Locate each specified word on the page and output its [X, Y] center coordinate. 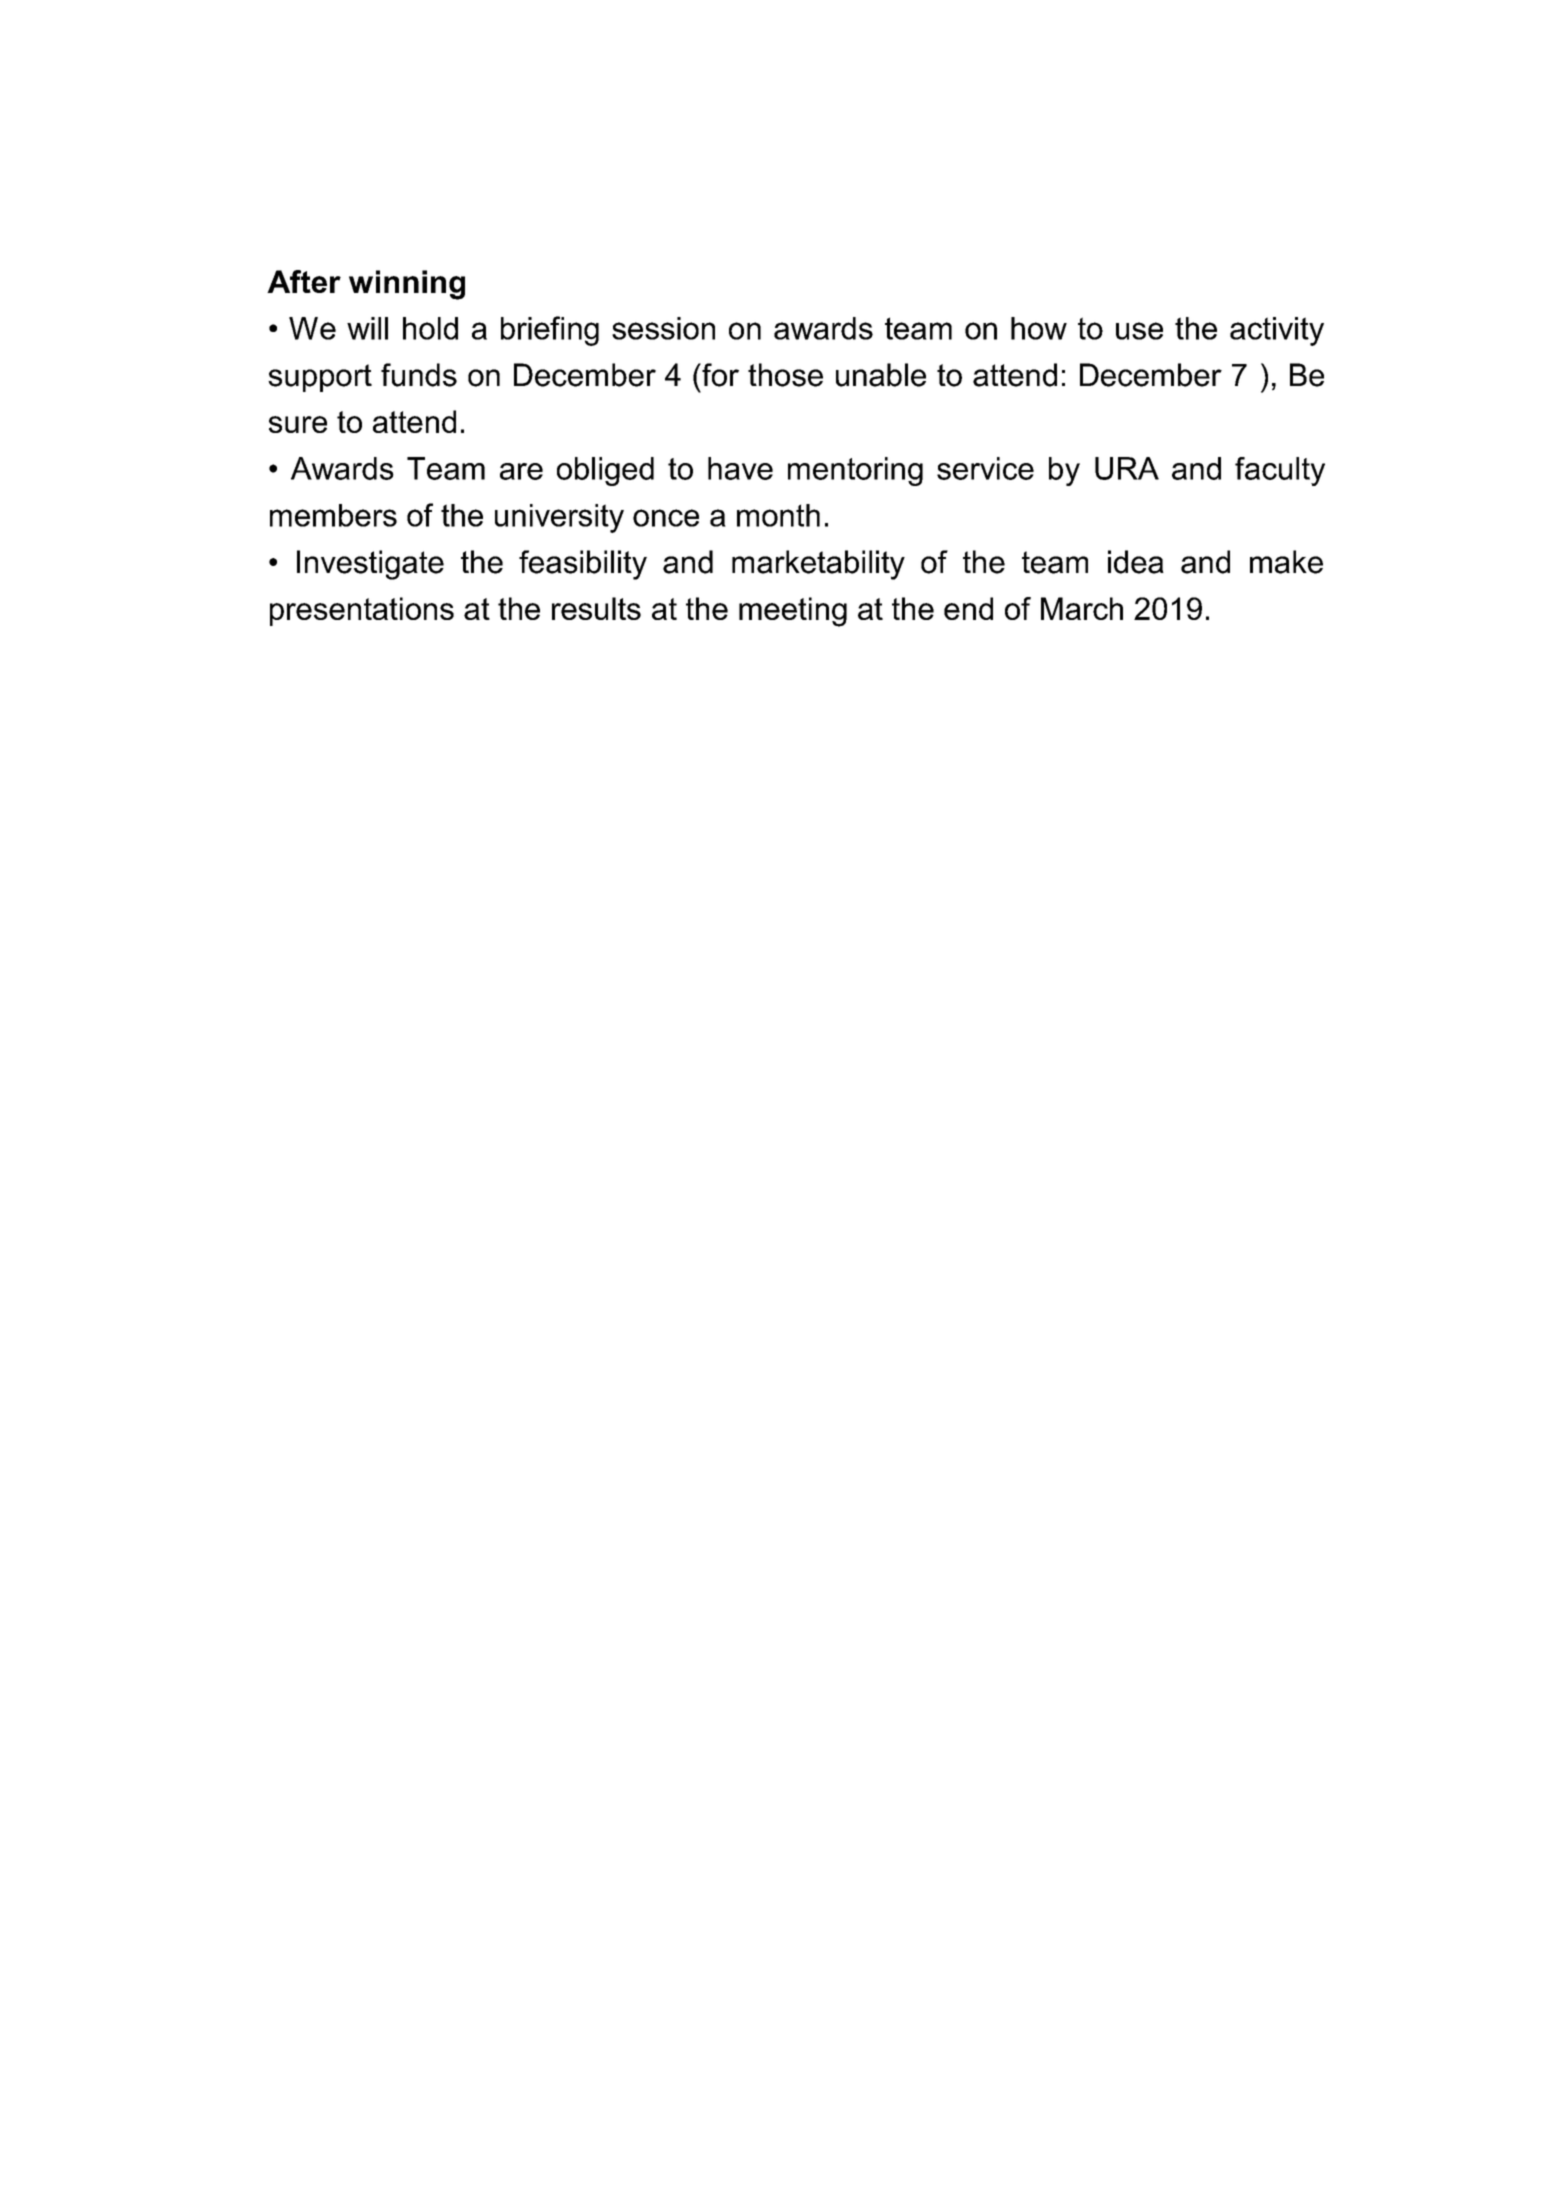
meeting [793, 612]
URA [1127, 468]
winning [407, 285]
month [778, 515]
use [1139, 331]
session [663, 328]
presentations [362, 611]
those [785, 375]
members [333, 515]
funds [419, 375]
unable [881, 375]
